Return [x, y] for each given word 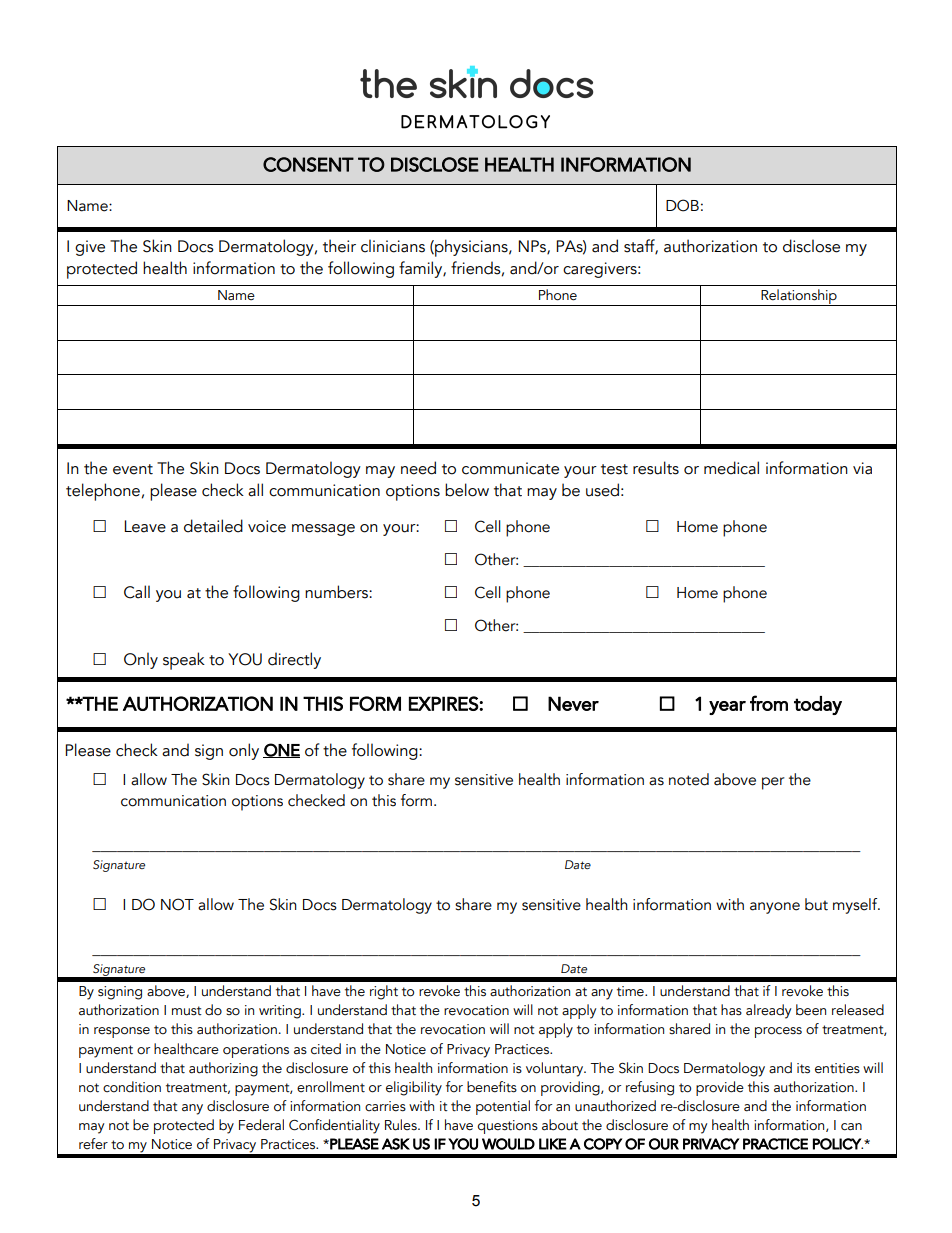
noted [689, 779]
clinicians [393, 246]
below [467, 490]
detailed [213, 526]
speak [184, 661]
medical [731, 468]
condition [132, 1087]
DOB [682, 205]
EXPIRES [444, 703]
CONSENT [308, 164]
